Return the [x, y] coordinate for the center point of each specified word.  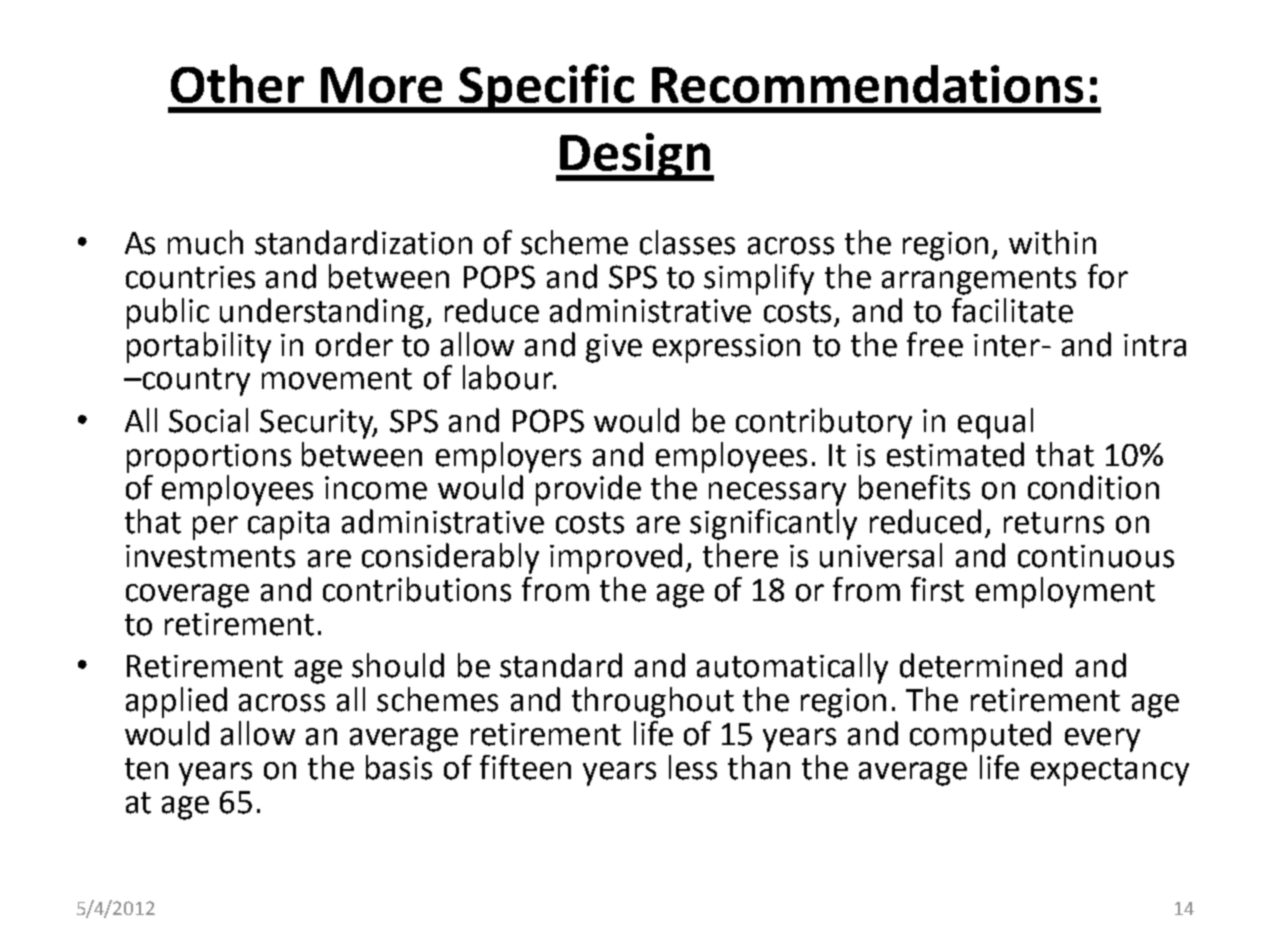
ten [146, 769]
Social [208, 420]
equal [995, 423]
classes [687, 242]
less [693, 767]
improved [616, 558]
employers [508, 457]
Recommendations [867, 84]
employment [1065, 592]
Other [237, 83]
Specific [546, 88]
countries [190, 277]
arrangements [979, 281]
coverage [187, 596]
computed [980, 736]
